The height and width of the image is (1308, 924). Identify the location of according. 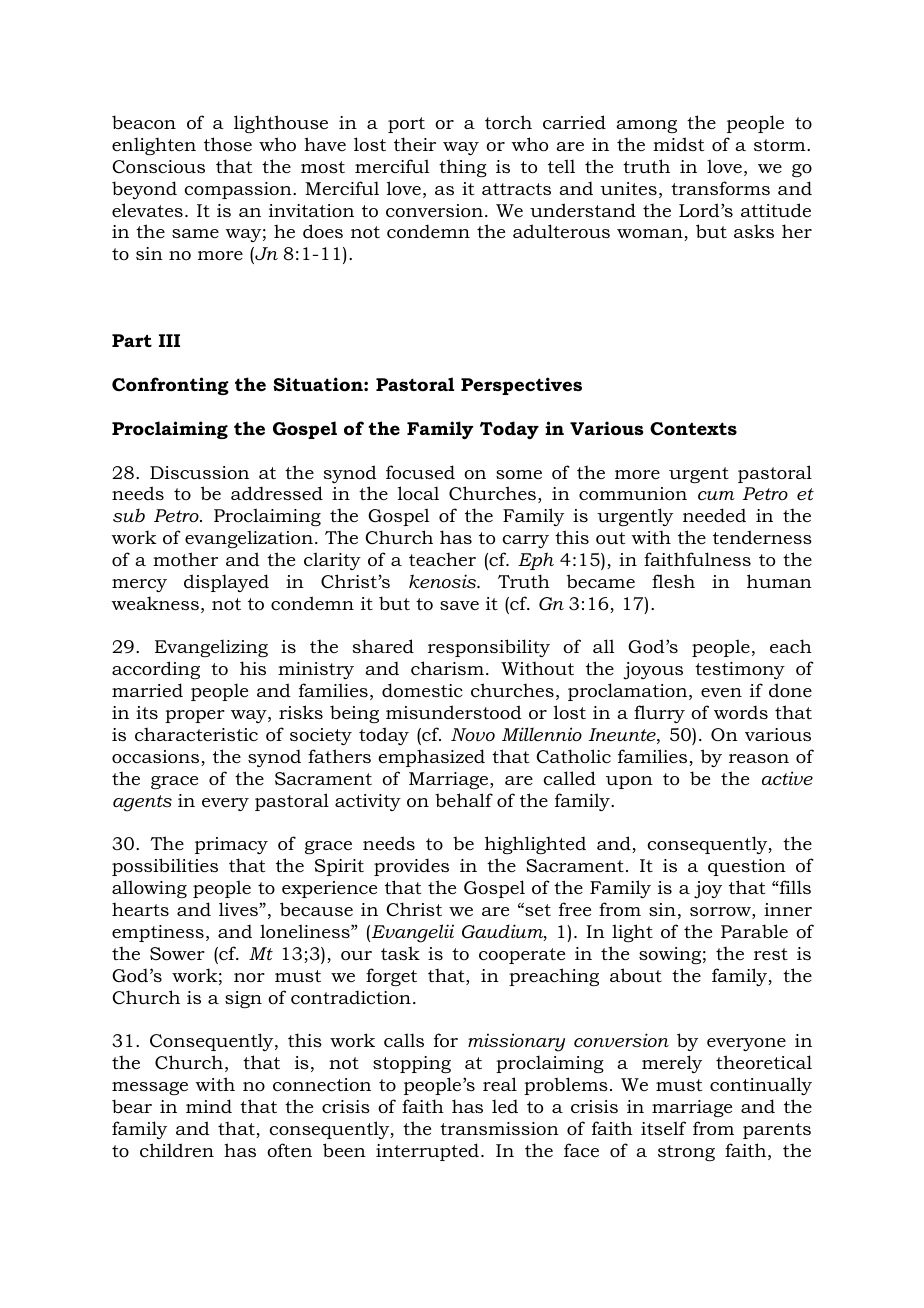
(156, 670).
